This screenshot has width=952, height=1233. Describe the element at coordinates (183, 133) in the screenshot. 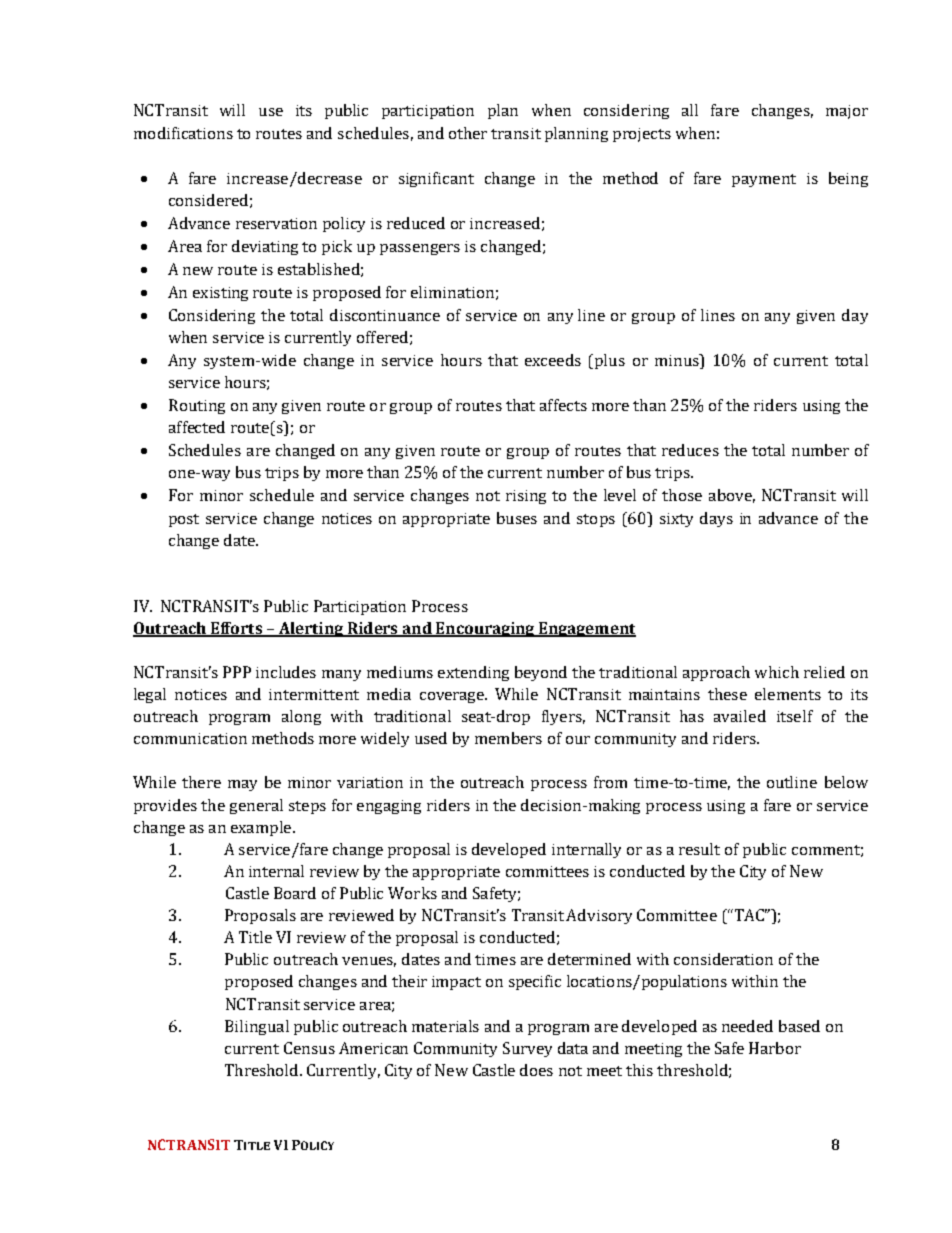

I see `modifications` at that location.
